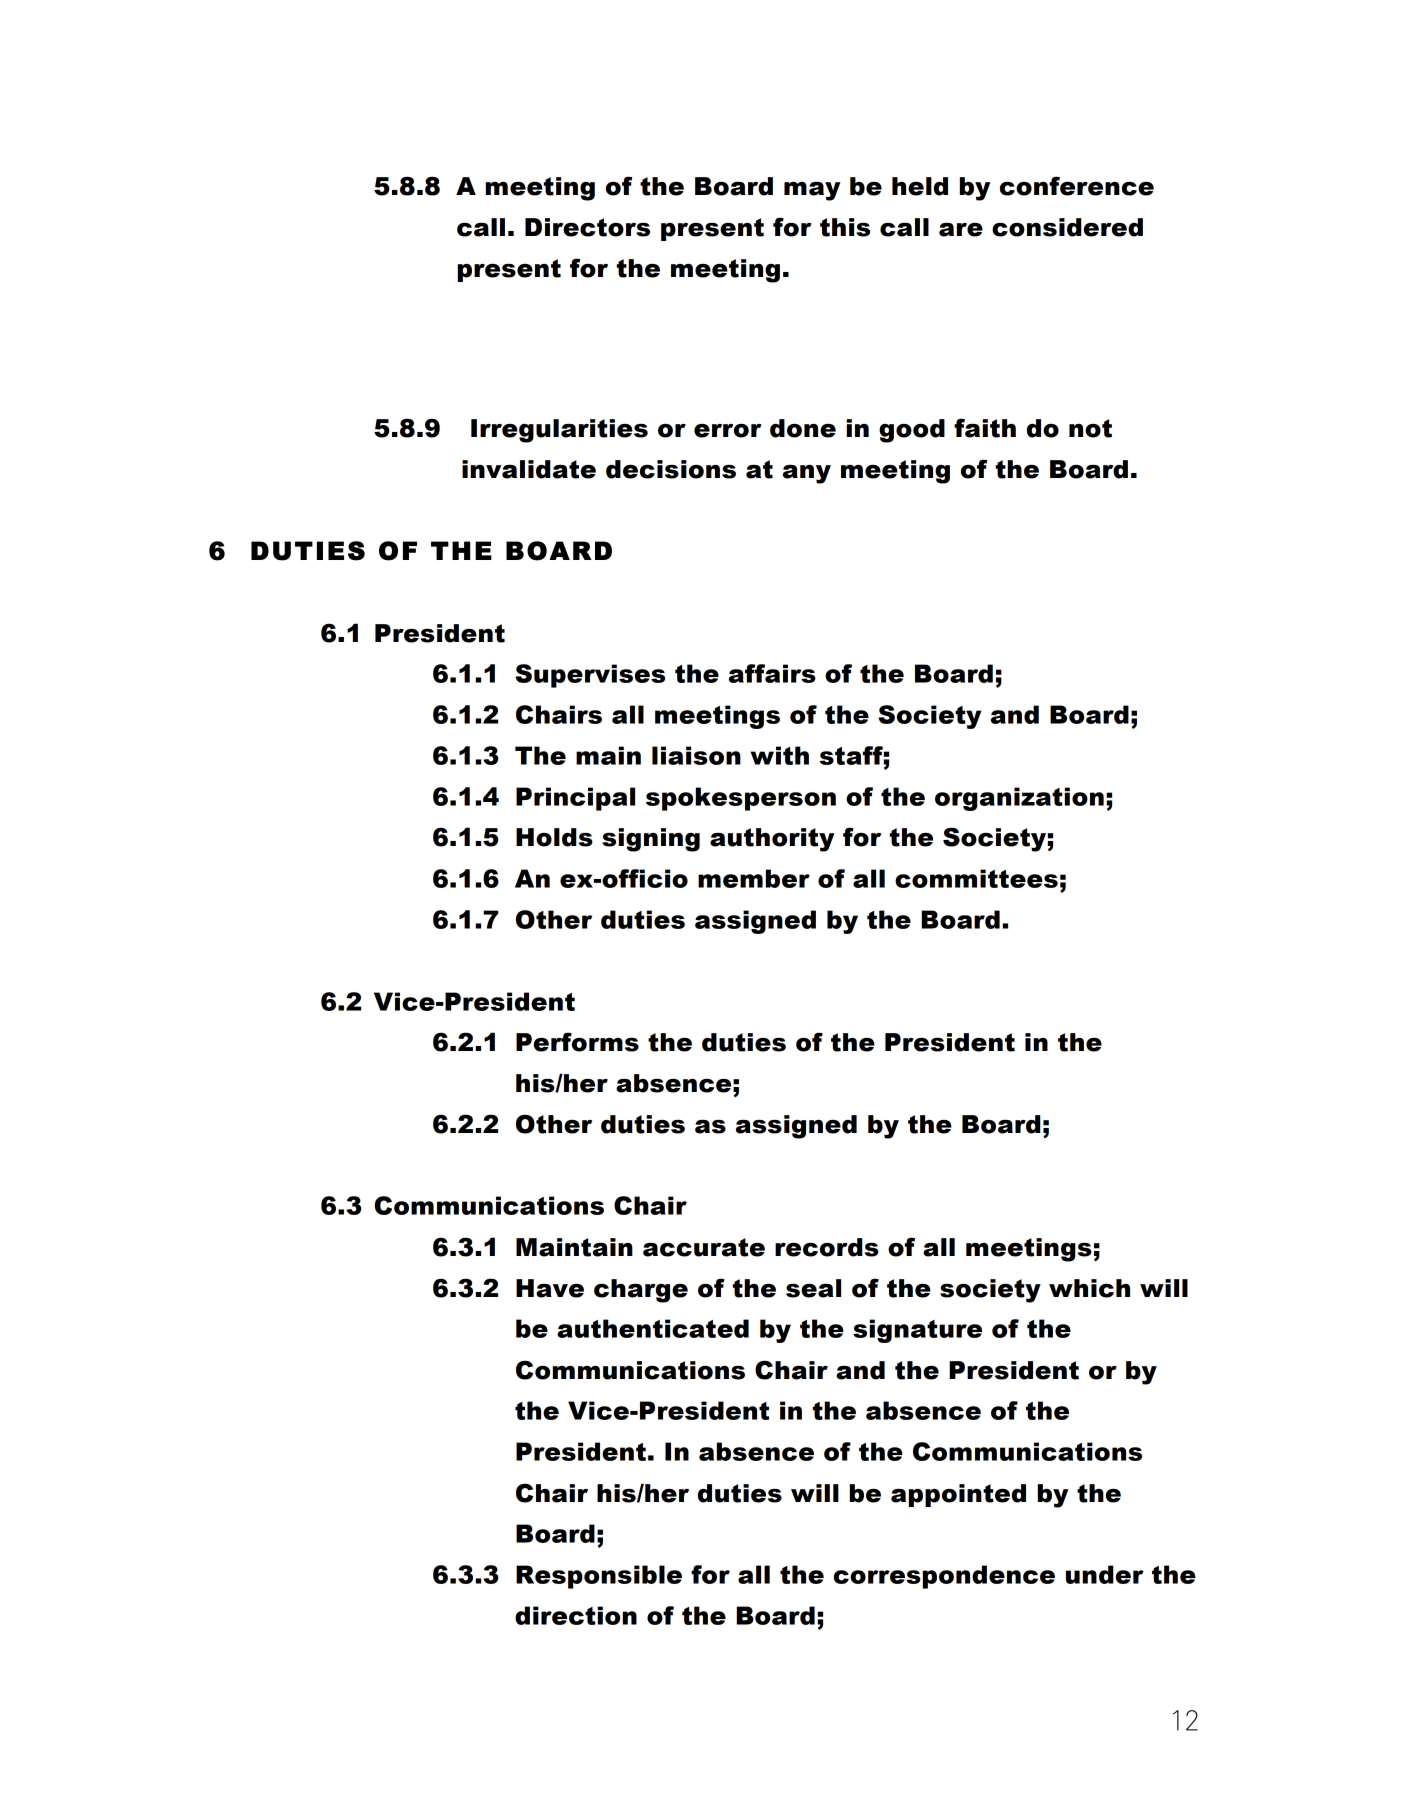  Describe the element at coordinates (772, 673) in the document. I see `affairs` at that location.
